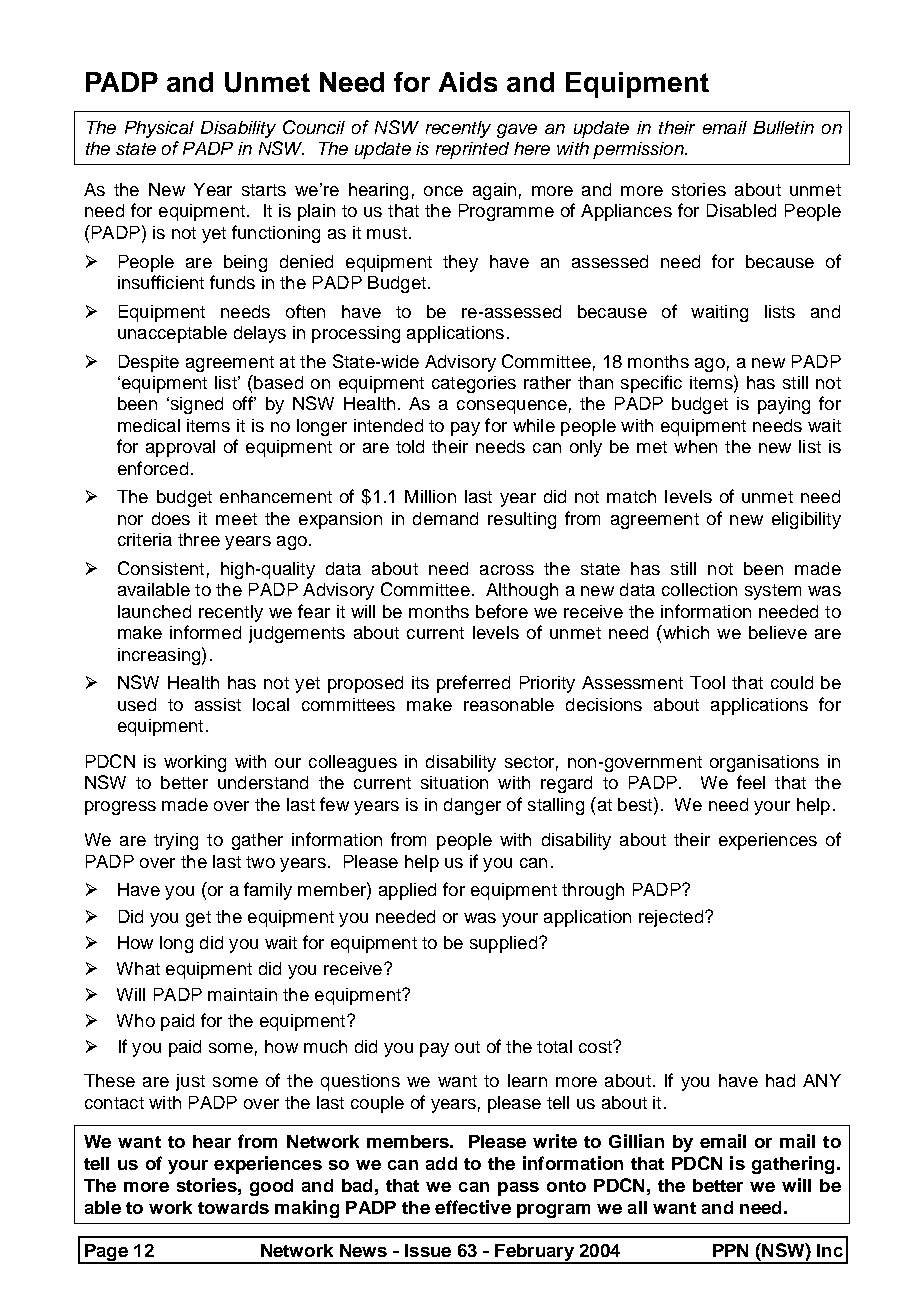 The image size is (924, 1308). I want to click on Million, so click(430, 496).
